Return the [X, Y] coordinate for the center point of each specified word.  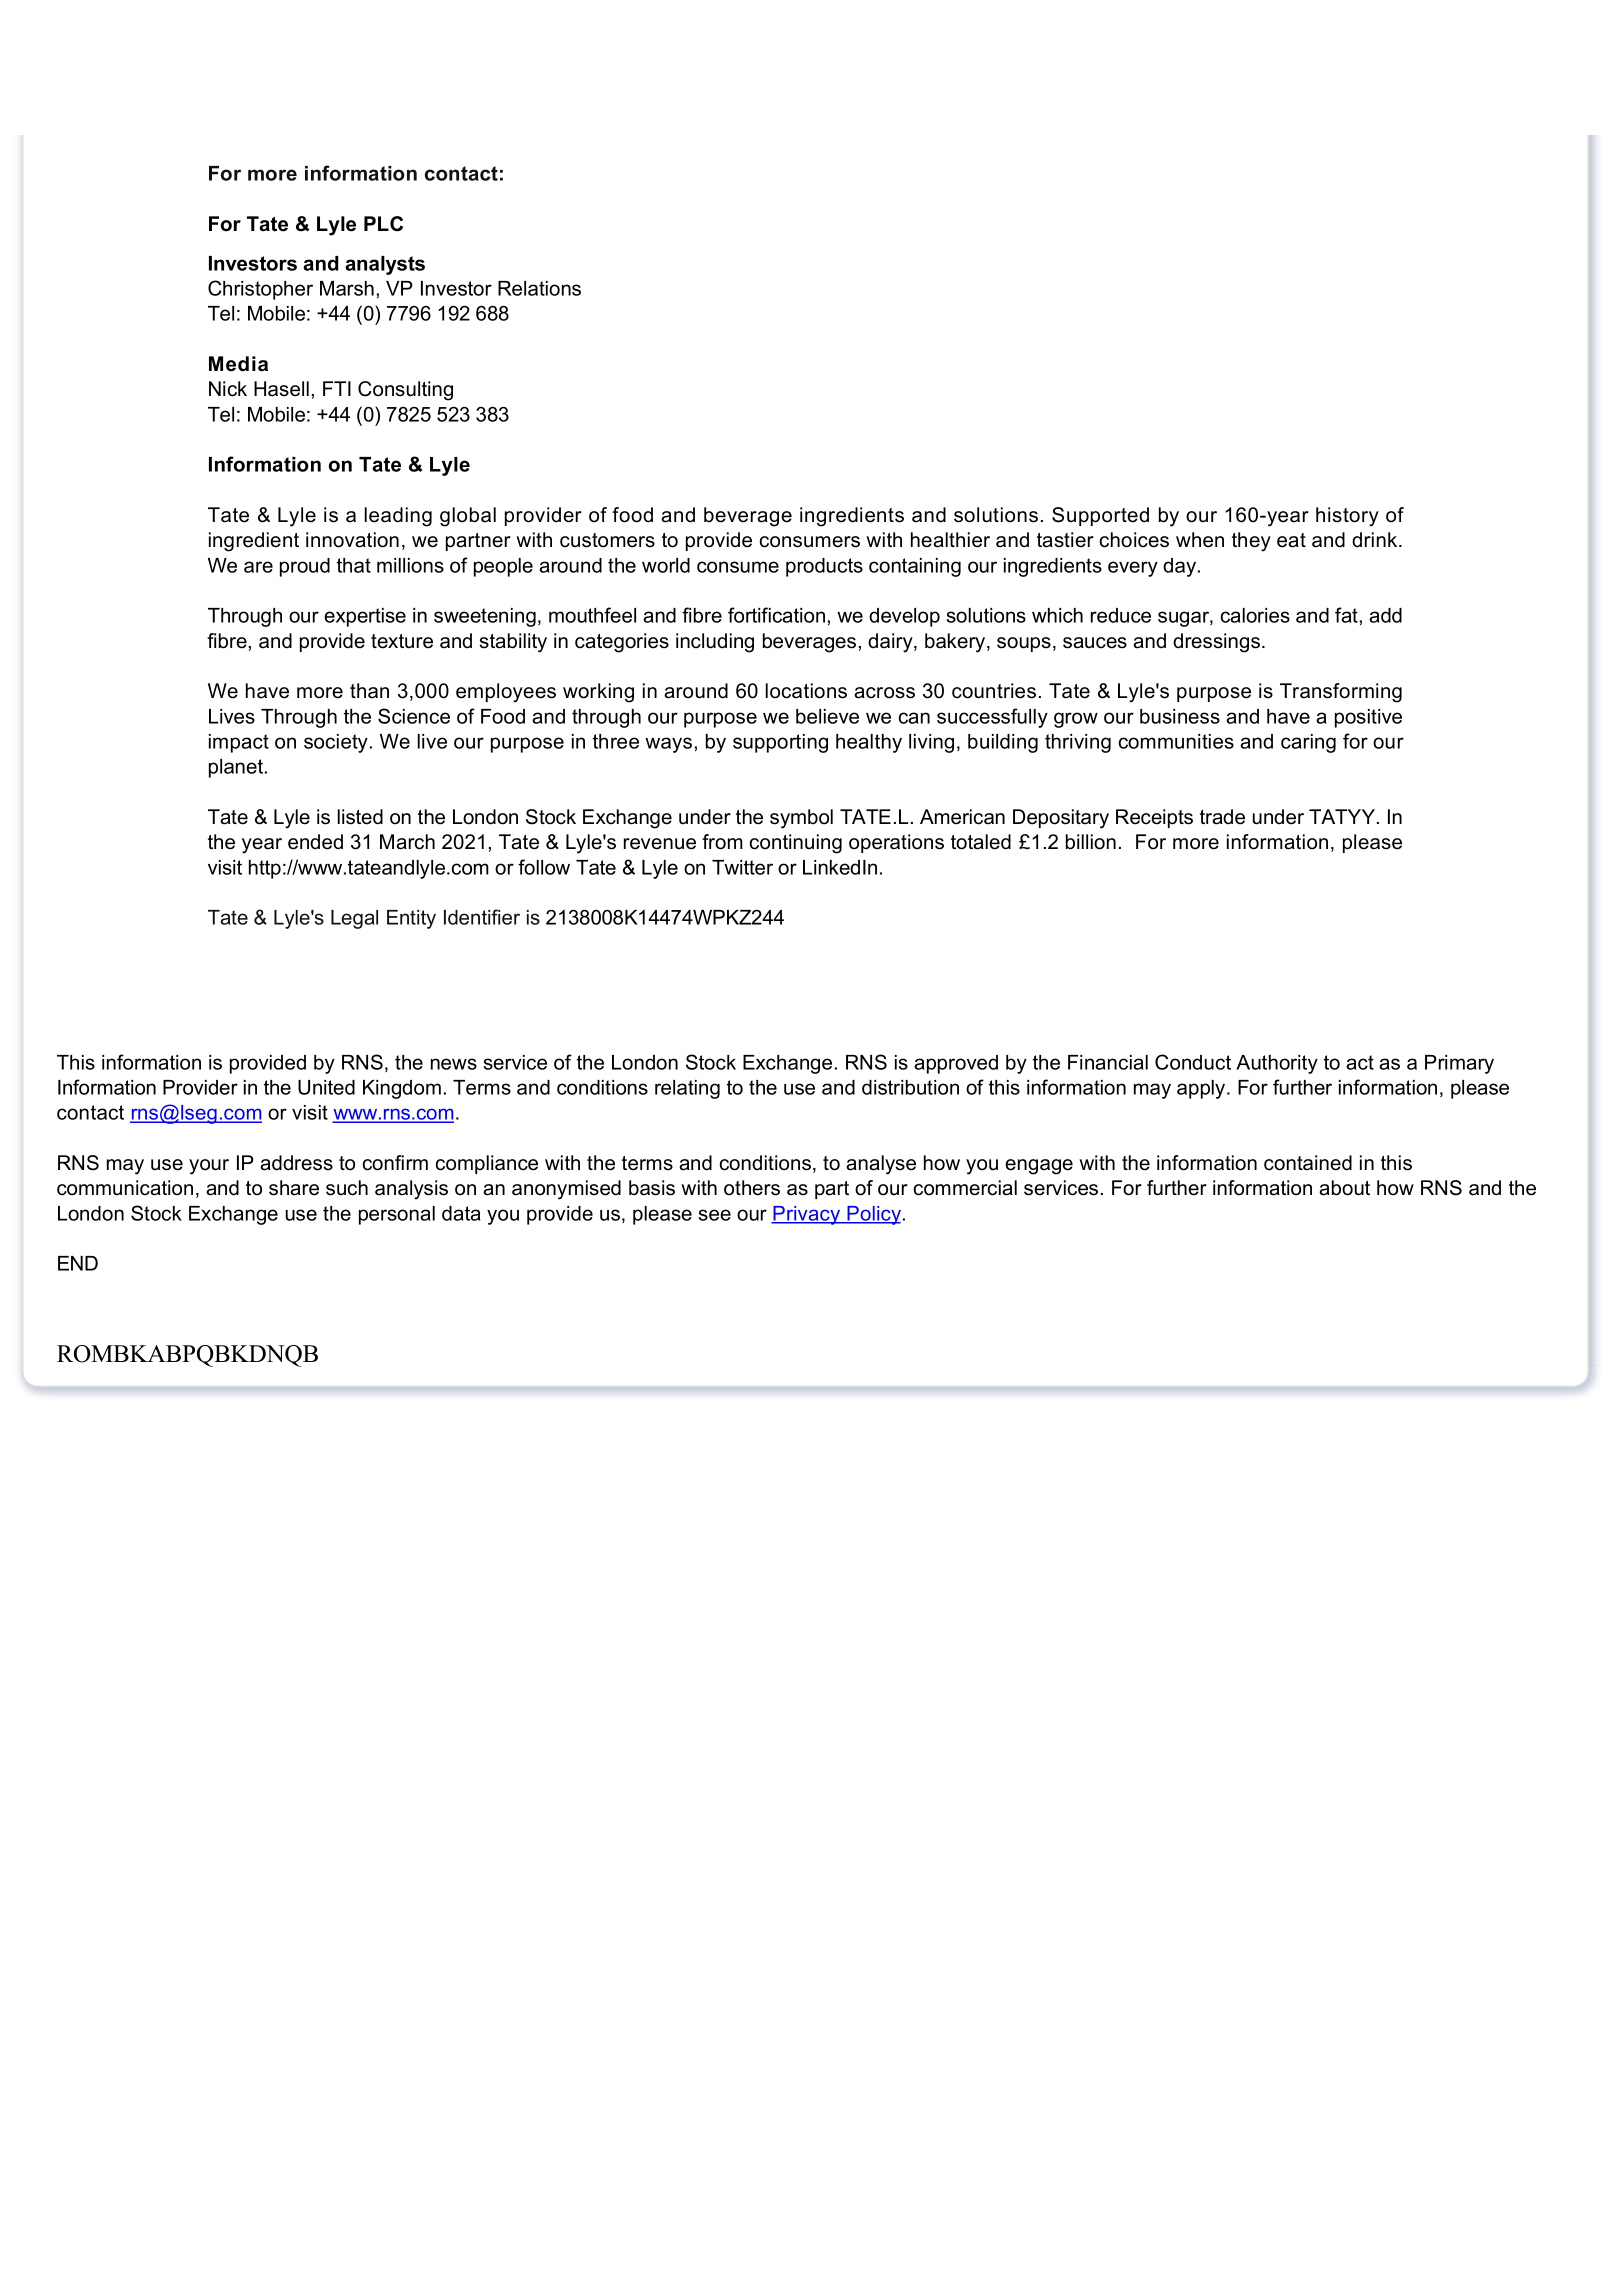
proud [305, 567]
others [752, 1188]
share [294, 1188]
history [1347, 517]
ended [315, 842]
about [1344, 1188]
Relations [539, 288]
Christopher [260, 290]
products [824, 567]
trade [1222, 817]
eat [1291, 540]
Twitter [742, 867]
